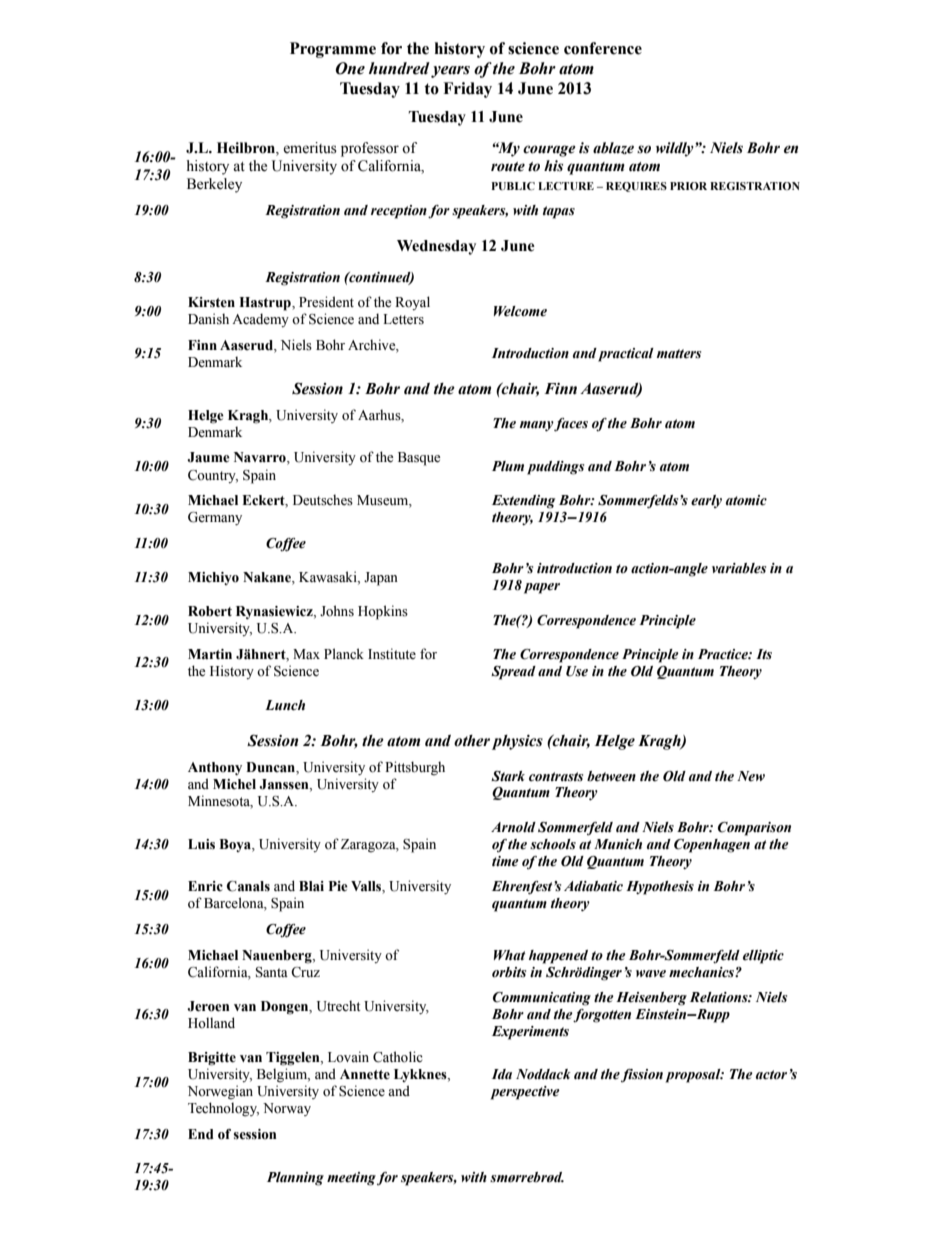  Describe the element at coordinates (525, 1093) in the document. I see `perspective` at that location.
